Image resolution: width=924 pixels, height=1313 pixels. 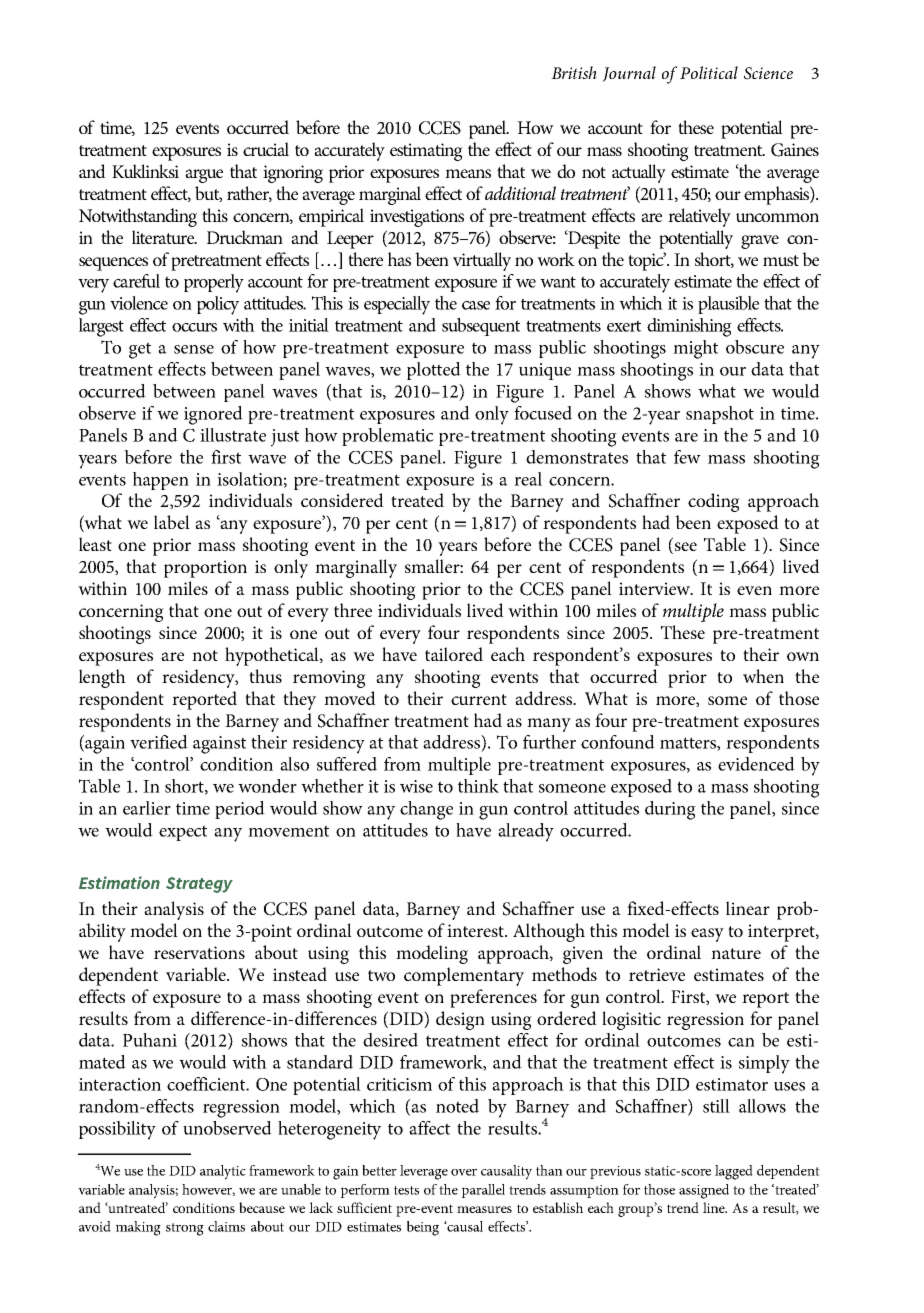 What do you see at coordinates (161, 481) in the page?
I see `happen` at bounding box center [161, 481].
